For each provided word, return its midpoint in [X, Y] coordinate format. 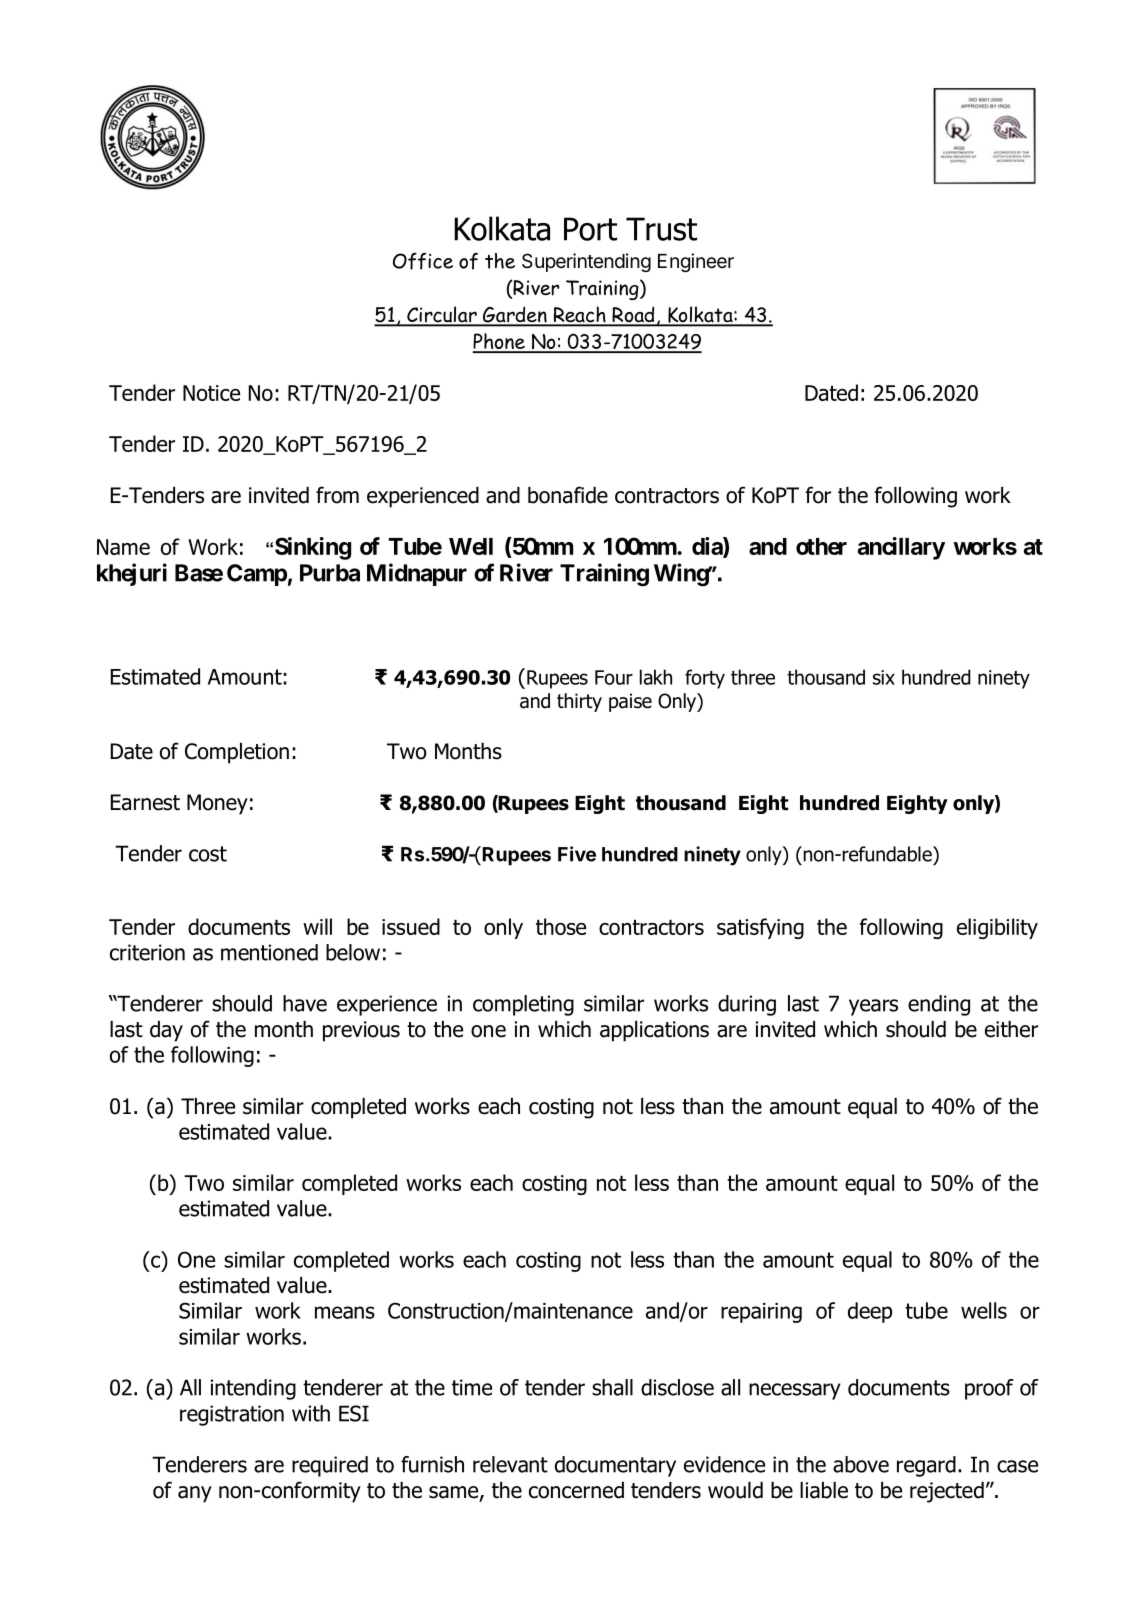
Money [217, 804]
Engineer [696, 262]
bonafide [568, 495]
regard [926, 1466]
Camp [257, 575]
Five [577, 854]
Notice [211, 393]
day [166, 1031]
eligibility [997, 928]
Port [590, 229]
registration [232, 1415]
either [1011, 1029]
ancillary [901, 548]
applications [654, 1031]
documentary [615, 1466]
